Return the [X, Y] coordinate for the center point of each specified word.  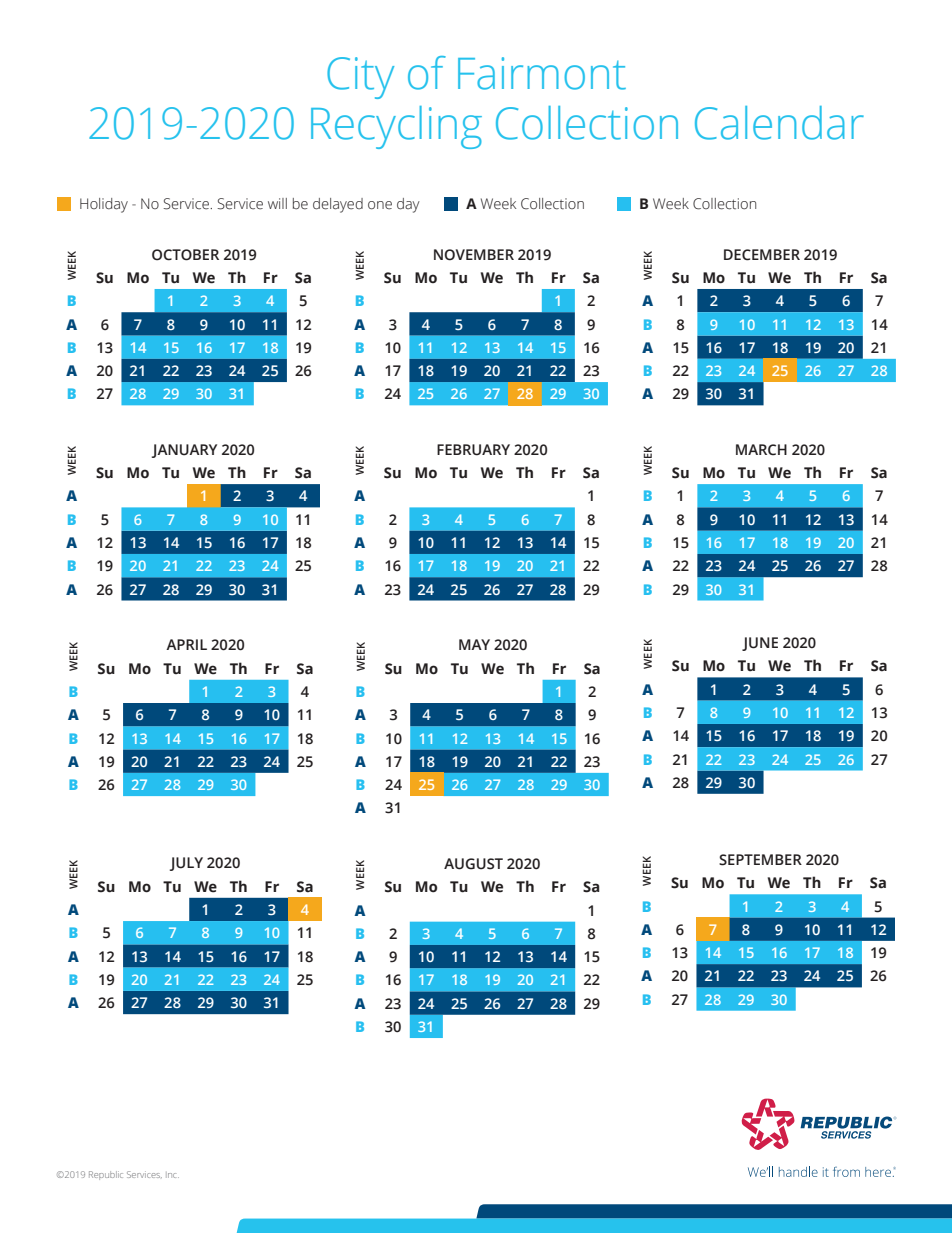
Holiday [104, 205]
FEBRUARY [473, 450]
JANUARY [184, 451]
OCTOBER [185, 255]
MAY [474, 644]
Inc [172, 1175]
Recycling [396, 127]
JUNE [760, 644]
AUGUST [473, 864]
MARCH [761, 450]
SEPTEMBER [760, 860]
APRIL [186, 644]
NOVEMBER [474, 255]
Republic [106, 1175]
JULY [186, 864]
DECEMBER [762, 255]
